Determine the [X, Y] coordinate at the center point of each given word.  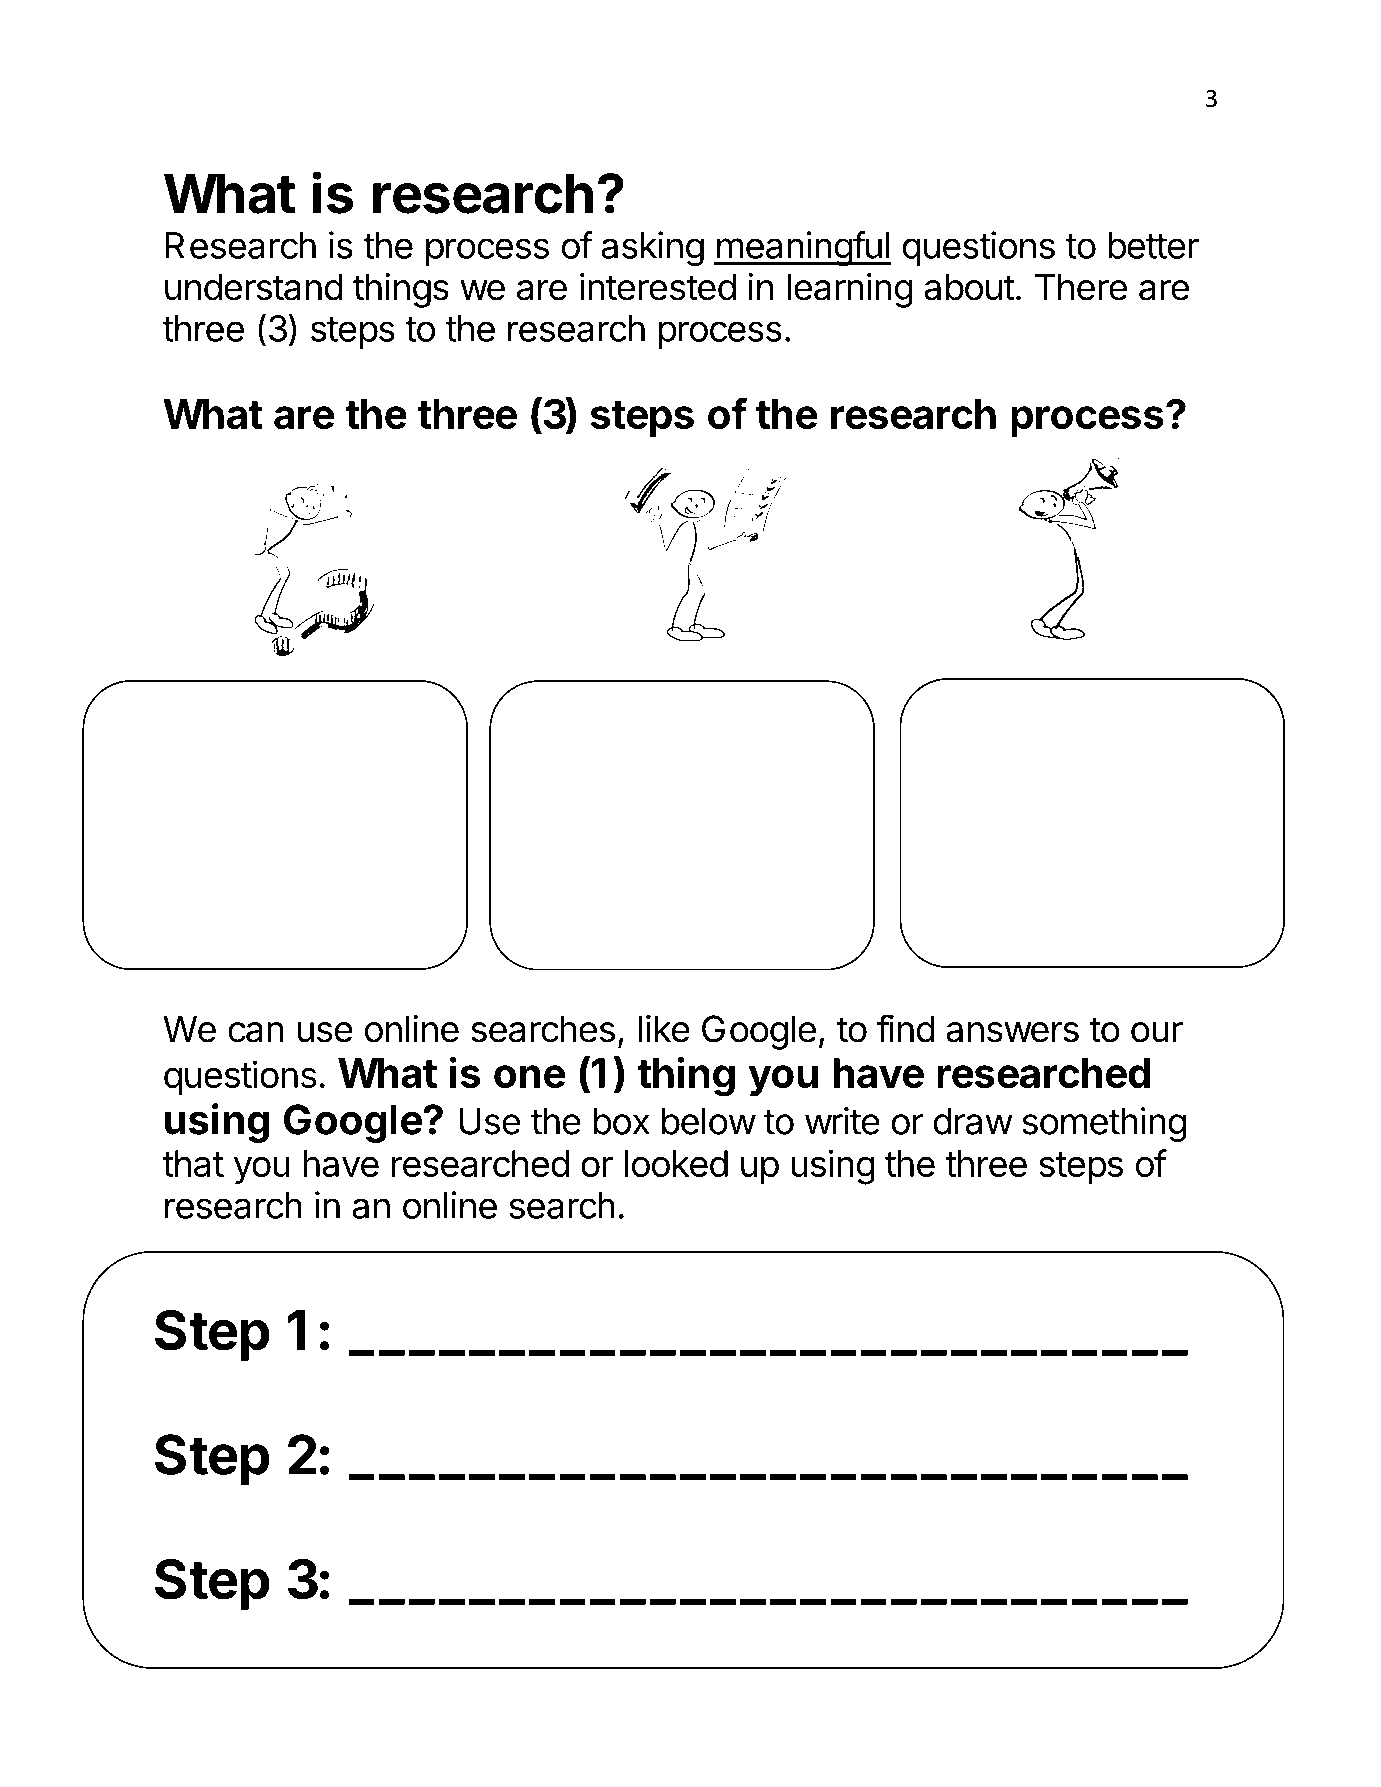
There [1081, 287]
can [256, 1032]
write [842, 1121]
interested [658, 287]
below [709, 1121]
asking [652, 248]
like [664, 1029]
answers [1012, 1032]
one [529, 1076]
